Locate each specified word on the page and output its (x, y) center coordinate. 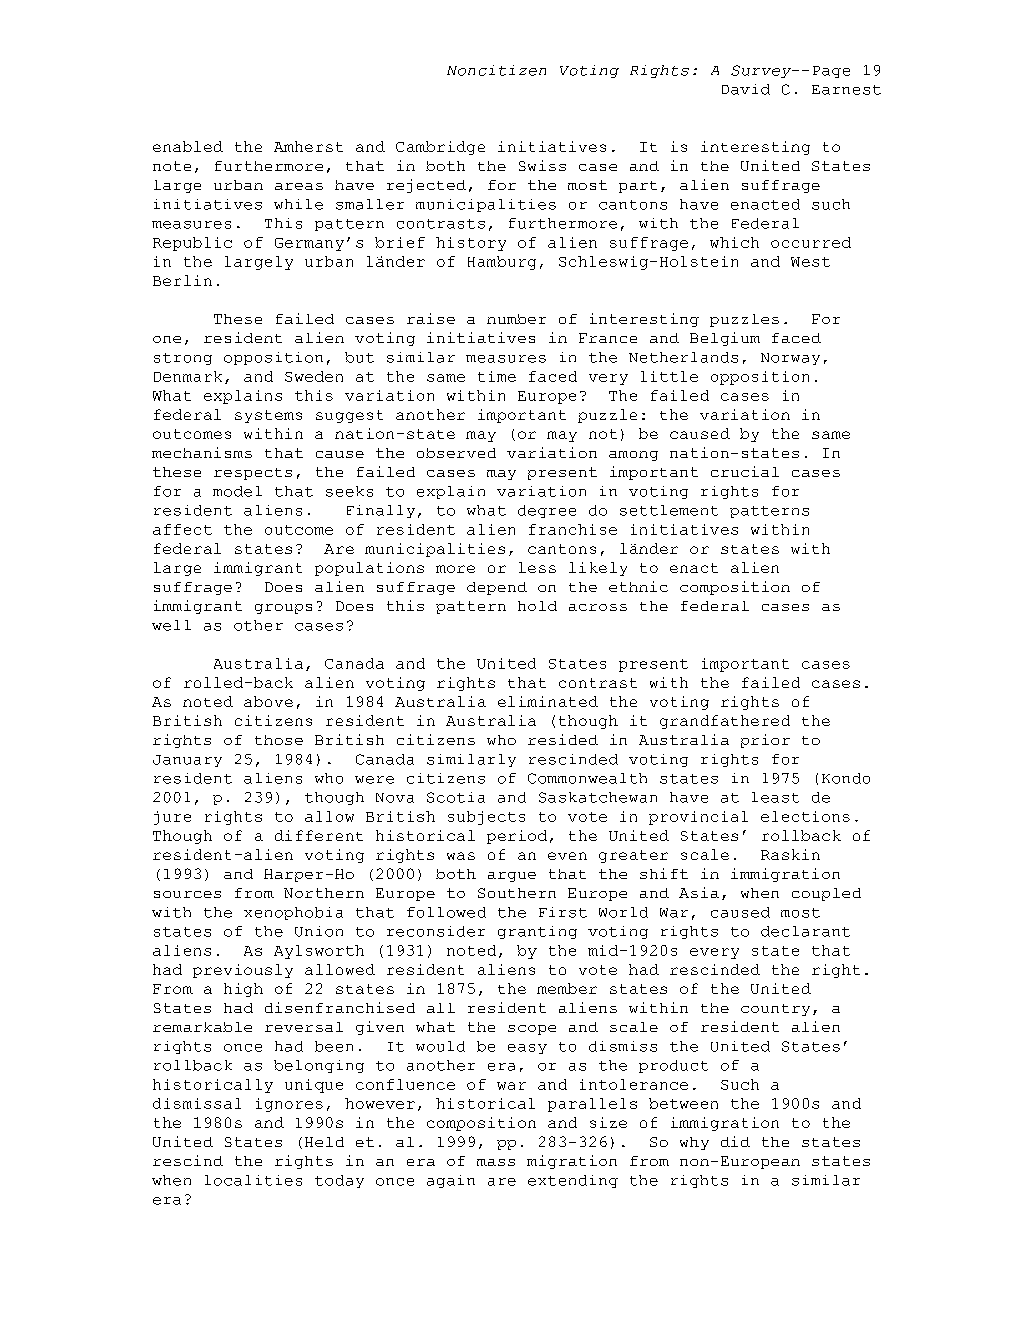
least (775, 797)
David (746, 89)
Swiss (542, 165)
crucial (745, 471)
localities (253, 1180)
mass (496, 1162)
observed (456, 453)
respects (253, 474)
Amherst (308, 146)
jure (172, 818)
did (735, 1141)
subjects (486, 818)
